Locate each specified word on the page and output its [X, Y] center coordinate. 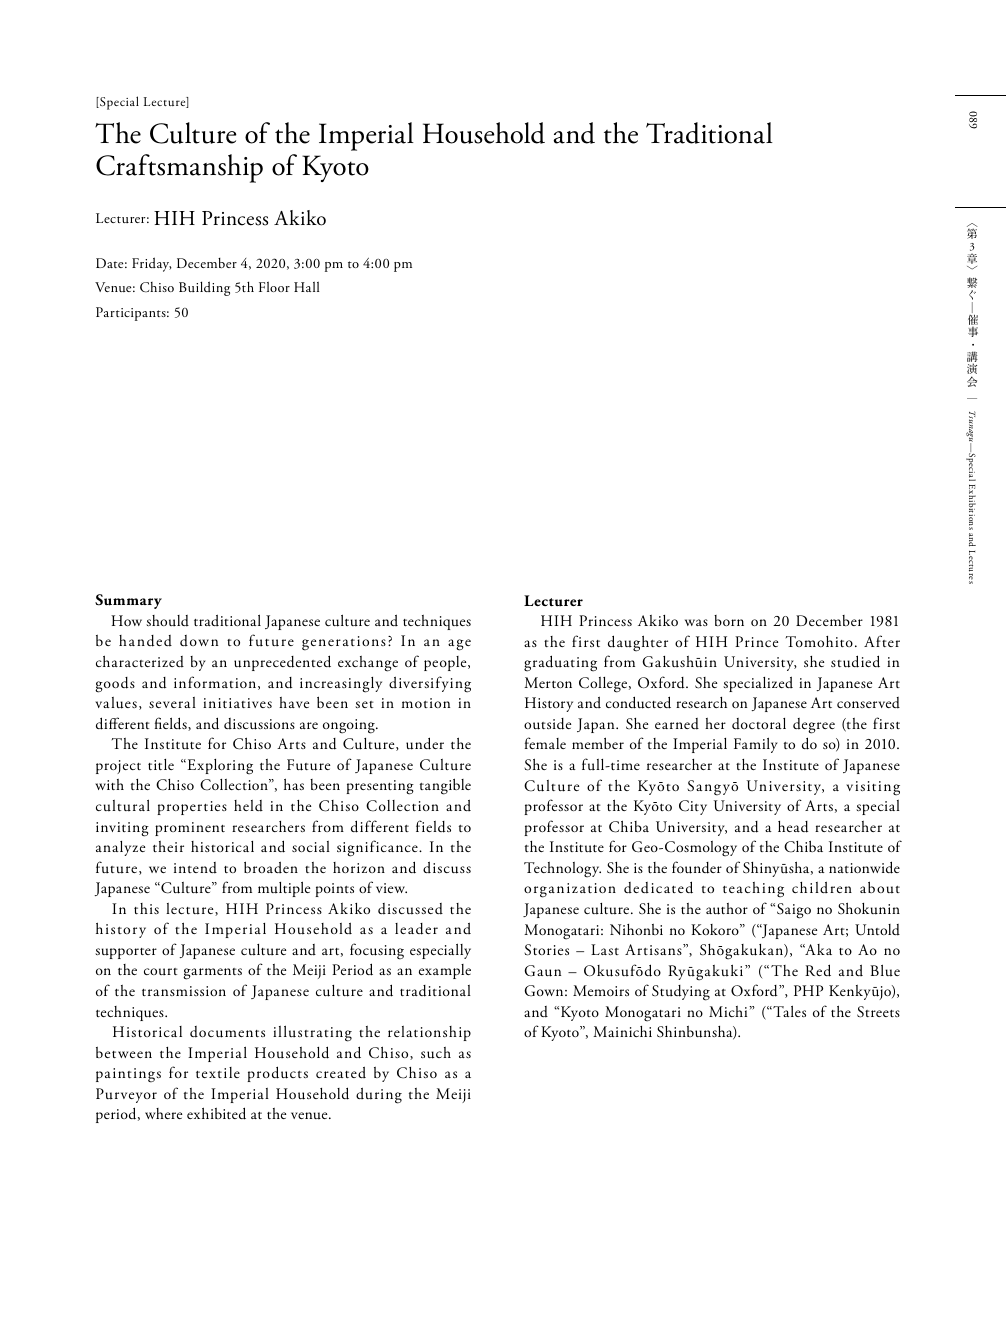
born [729, 620]
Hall [306, 286]
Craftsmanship [179, 168]
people [446, 663]
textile [218, 1072]
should [167, 621]
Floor [274, 286]
